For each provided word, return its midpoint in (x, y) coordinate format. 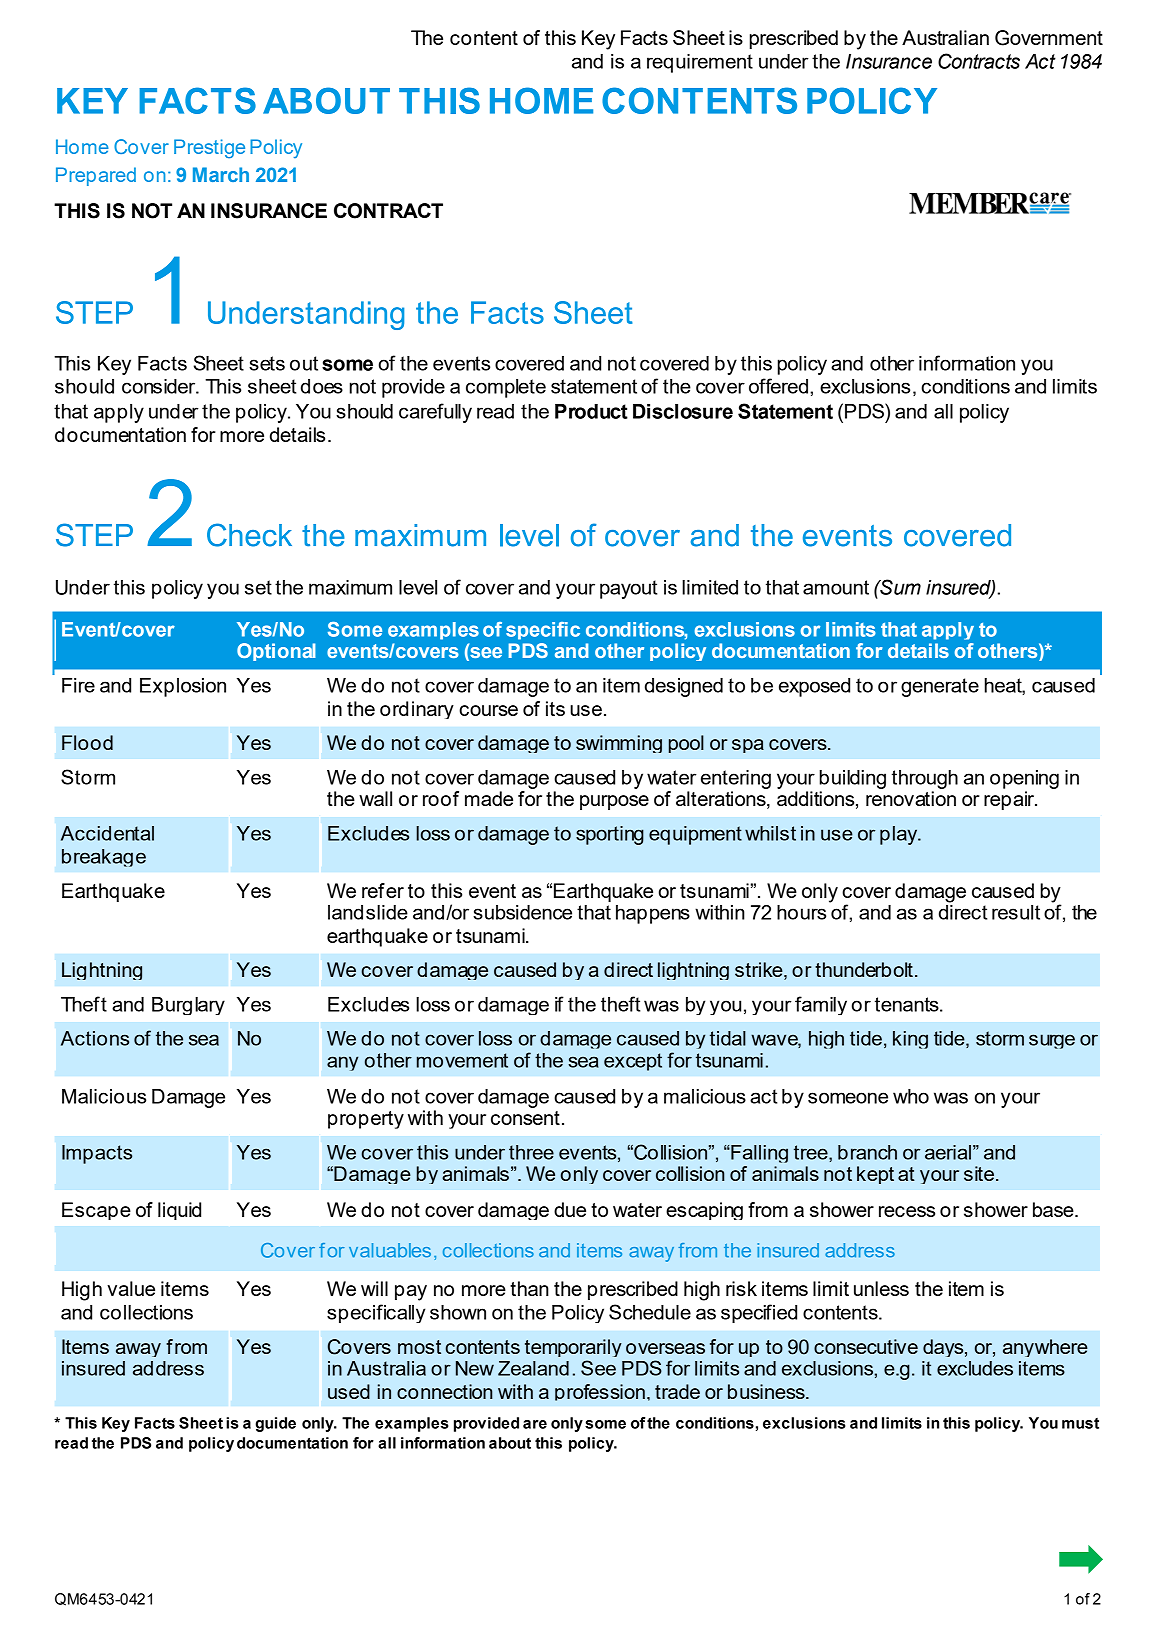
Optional (276, 652)
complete (506, 388)
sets (267, 363)
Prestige (209, 149)
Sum (899, 587)
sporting (610, 835)
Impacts (97, 1154)
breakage (104, 858)
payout (628, 589)
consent (525, 1118)
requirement (700, 63)
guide (275, 1424)
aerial (948, 1152)
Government (1049, 38)
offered (778, 386)
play (900, 835)
